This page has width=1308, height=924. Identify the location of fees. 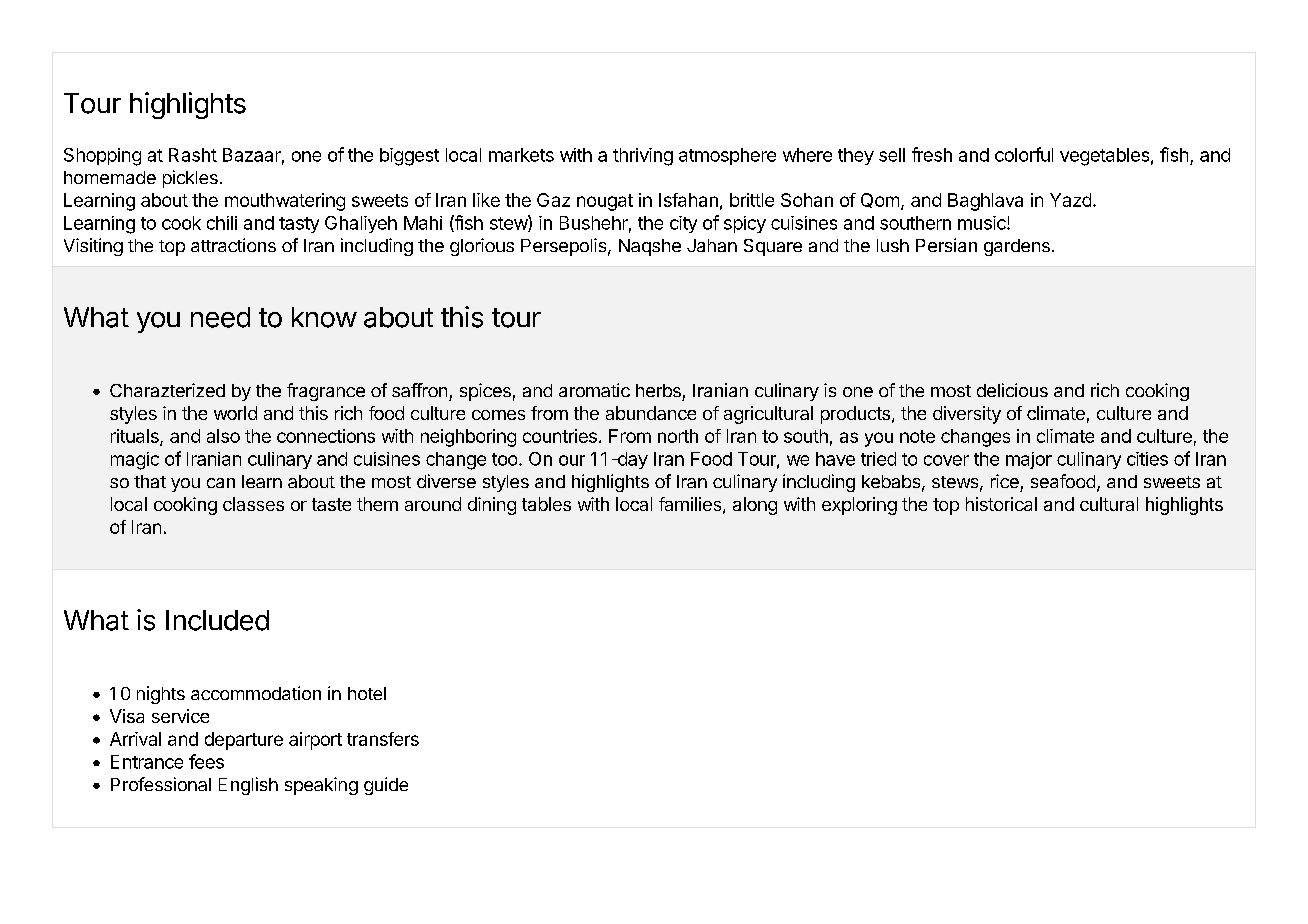
(206, 761).
